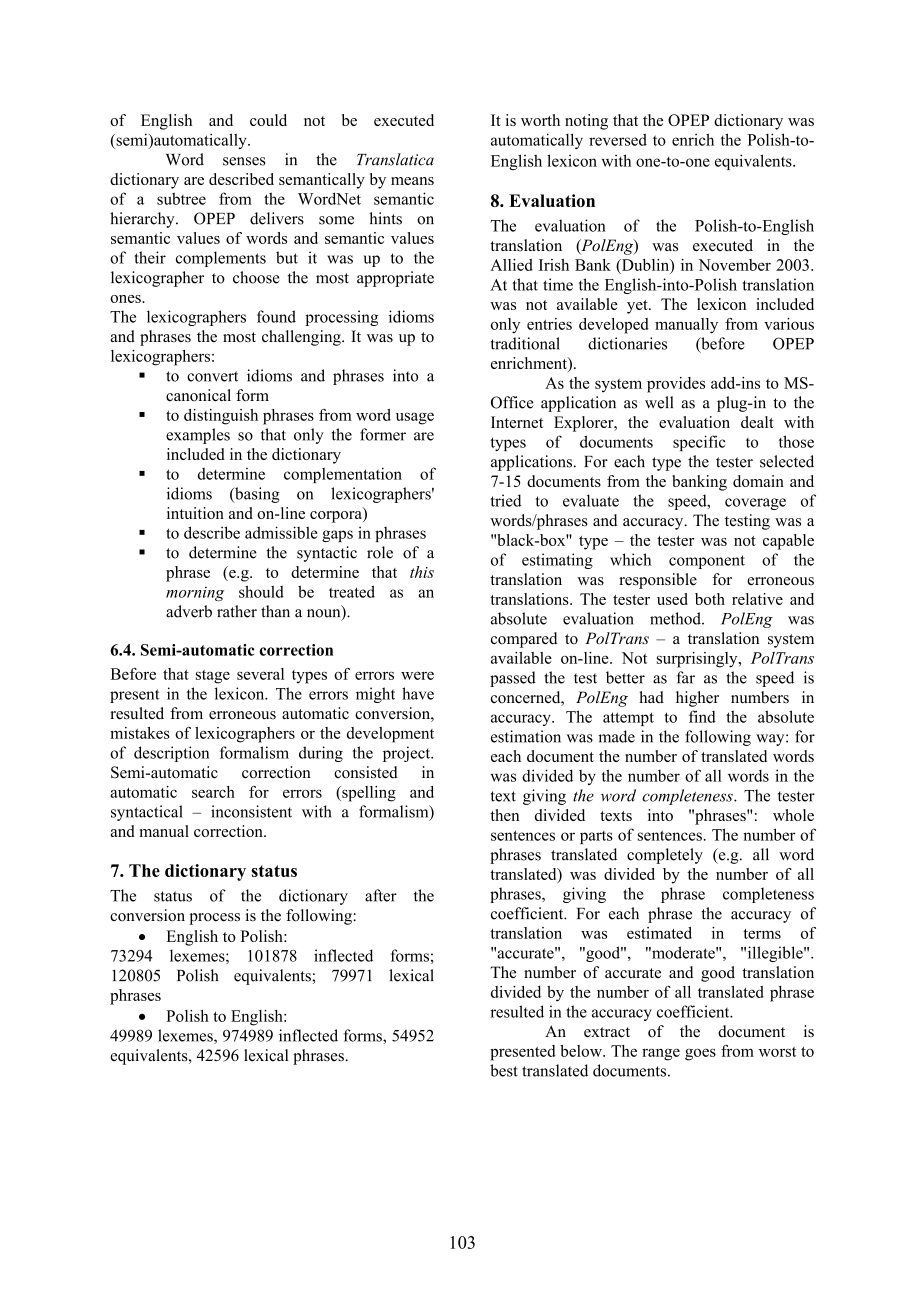 This screenshot has width=924, height=1308. Describe the element at coordinates (412, 181) in the screenshot. I see `means` at that location.
